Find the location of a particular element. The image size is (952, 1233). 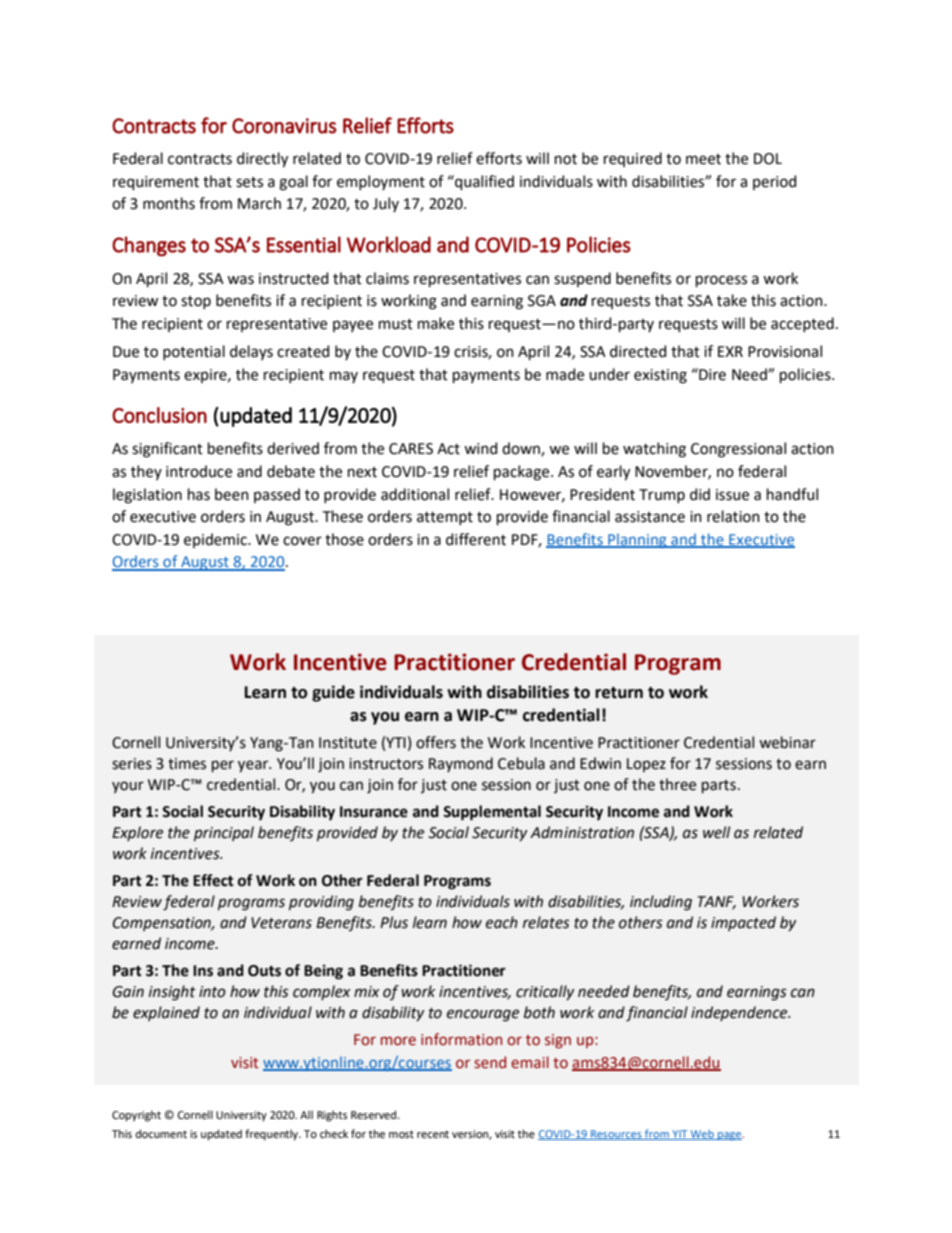

sets is located at coordinates (249, 182).
